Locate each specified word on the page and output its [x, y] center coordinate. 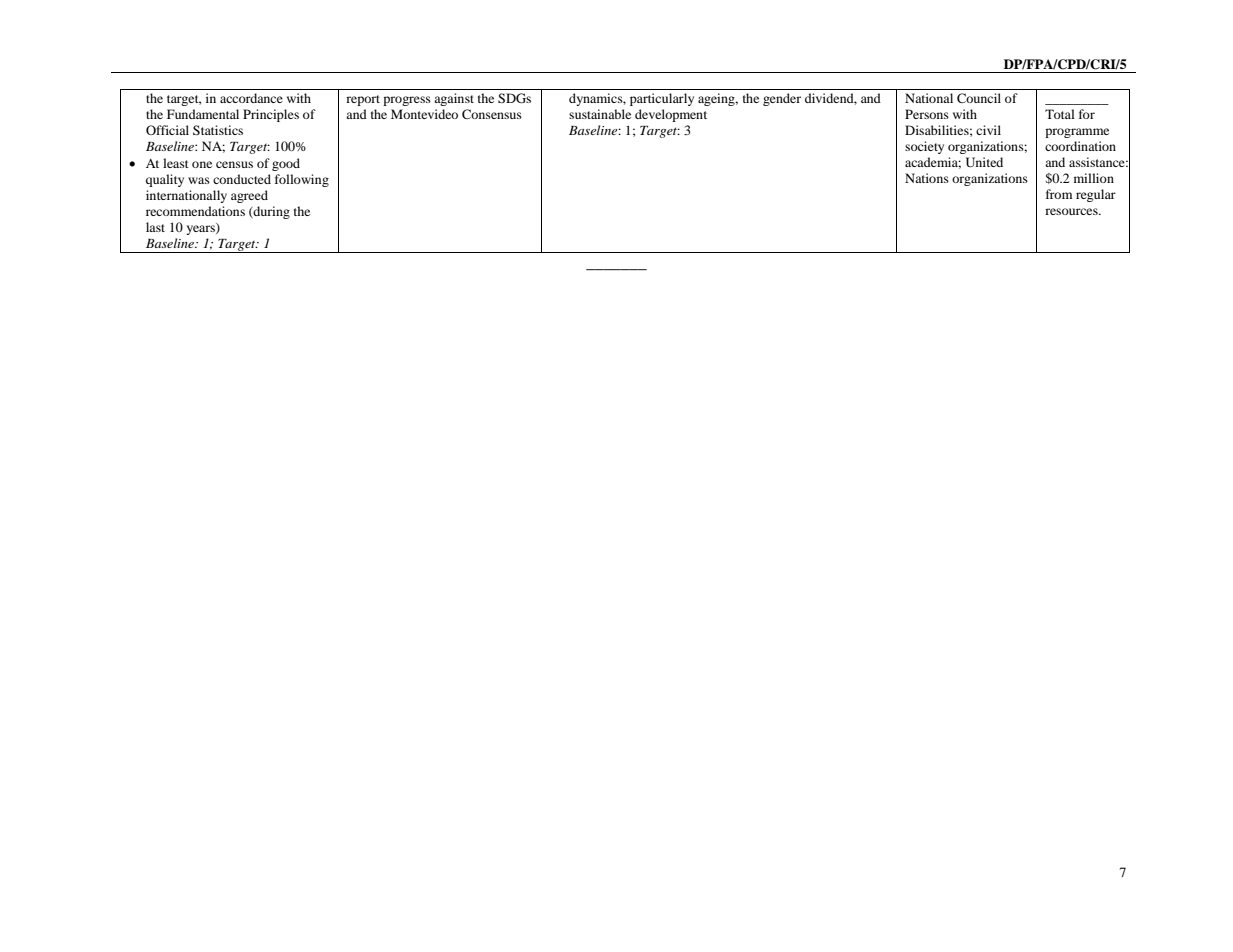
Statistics [218, 130]
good [286, 164]
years [201, 229]
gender [782, 99]
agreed [249, 196]
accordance [251, 98]
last [155, 227]
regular [1096, 195]
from [1059, 194]
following [302, 180]
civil [988, 130]
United [984, 162]
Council [979, 98]
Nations [927, 178]
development [671, 115]
